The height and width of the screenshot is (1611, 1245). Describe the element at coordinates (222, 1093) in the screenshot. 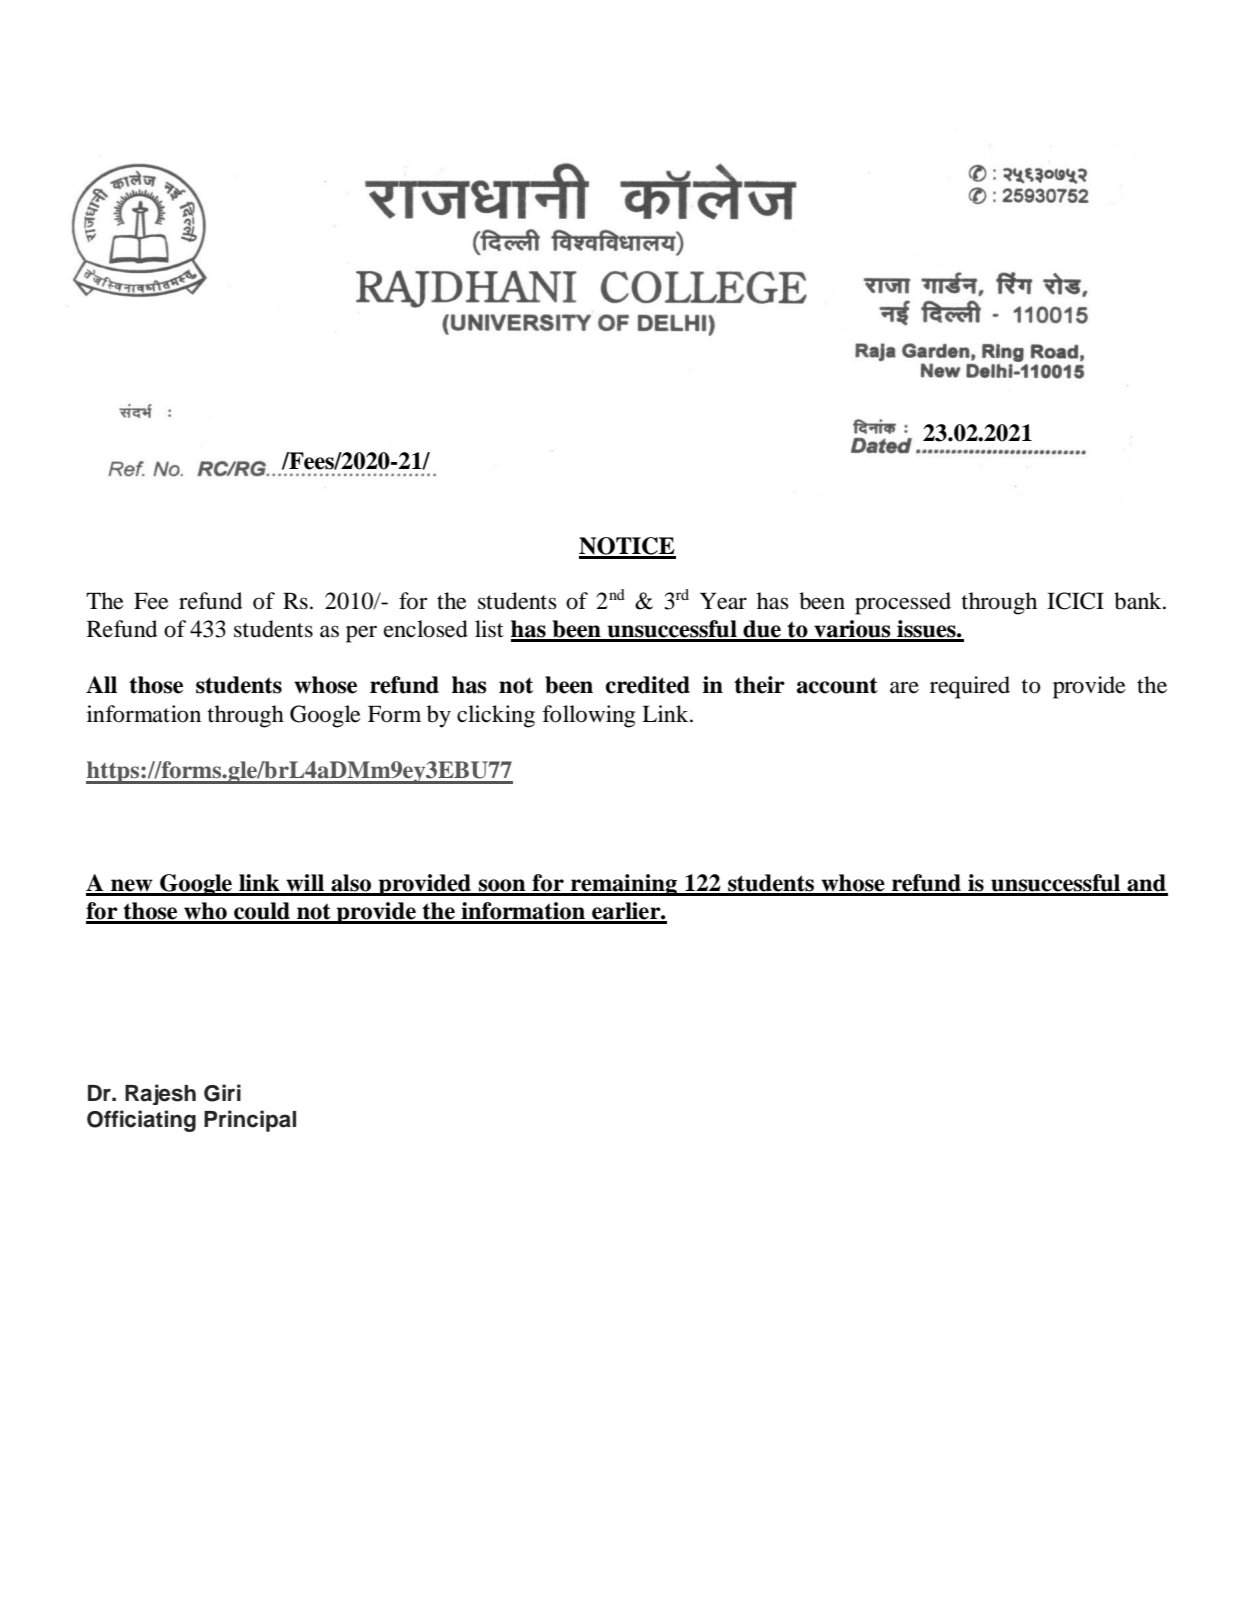

I see `Giri` at that location.
